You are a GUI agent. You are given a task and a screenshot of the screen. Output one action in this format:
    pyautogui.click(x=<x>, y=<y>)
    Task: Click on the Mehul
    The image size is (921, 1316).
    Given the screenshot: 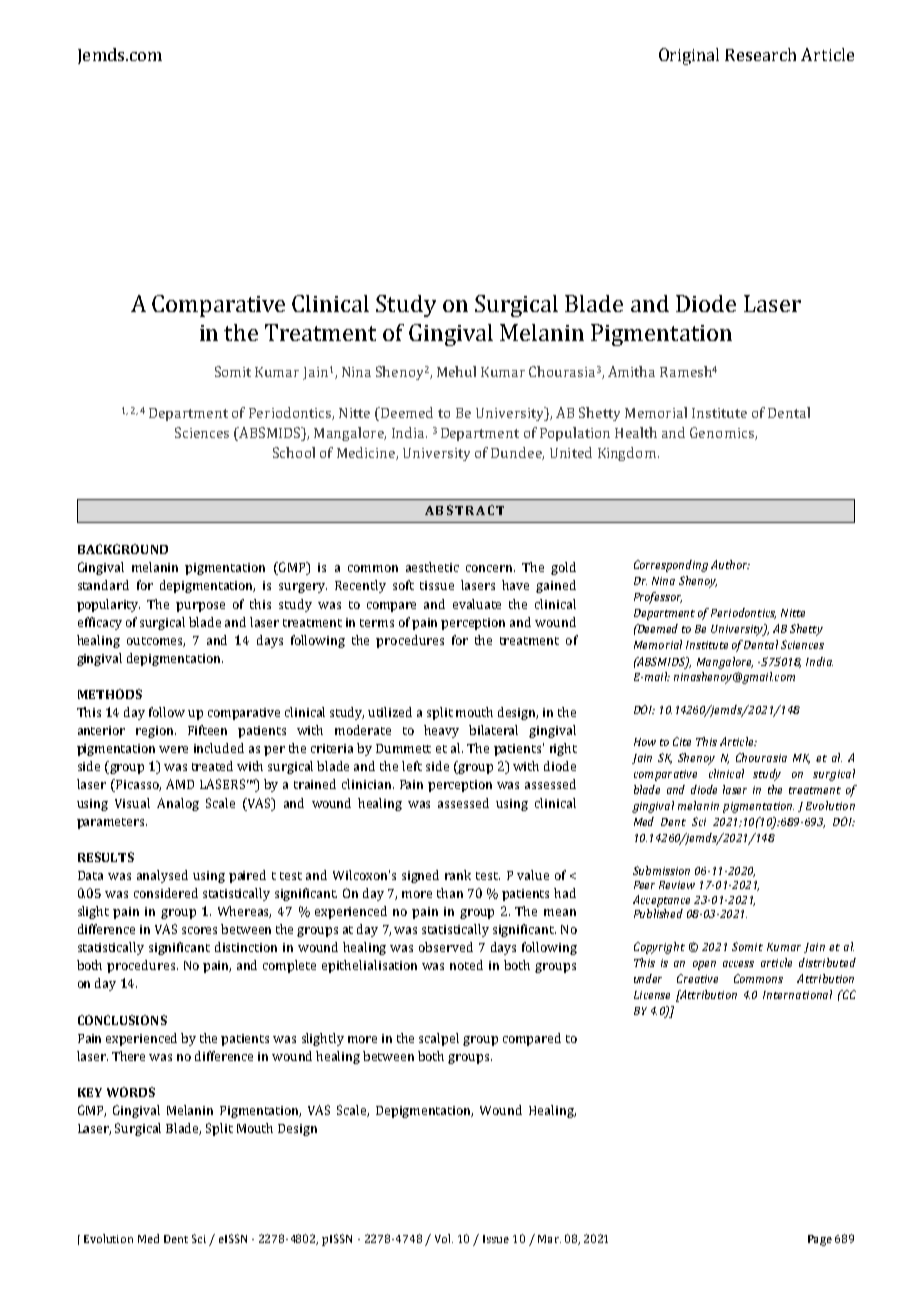 What is the action you would take?
    pyautogui.click(x=456, y=371)
